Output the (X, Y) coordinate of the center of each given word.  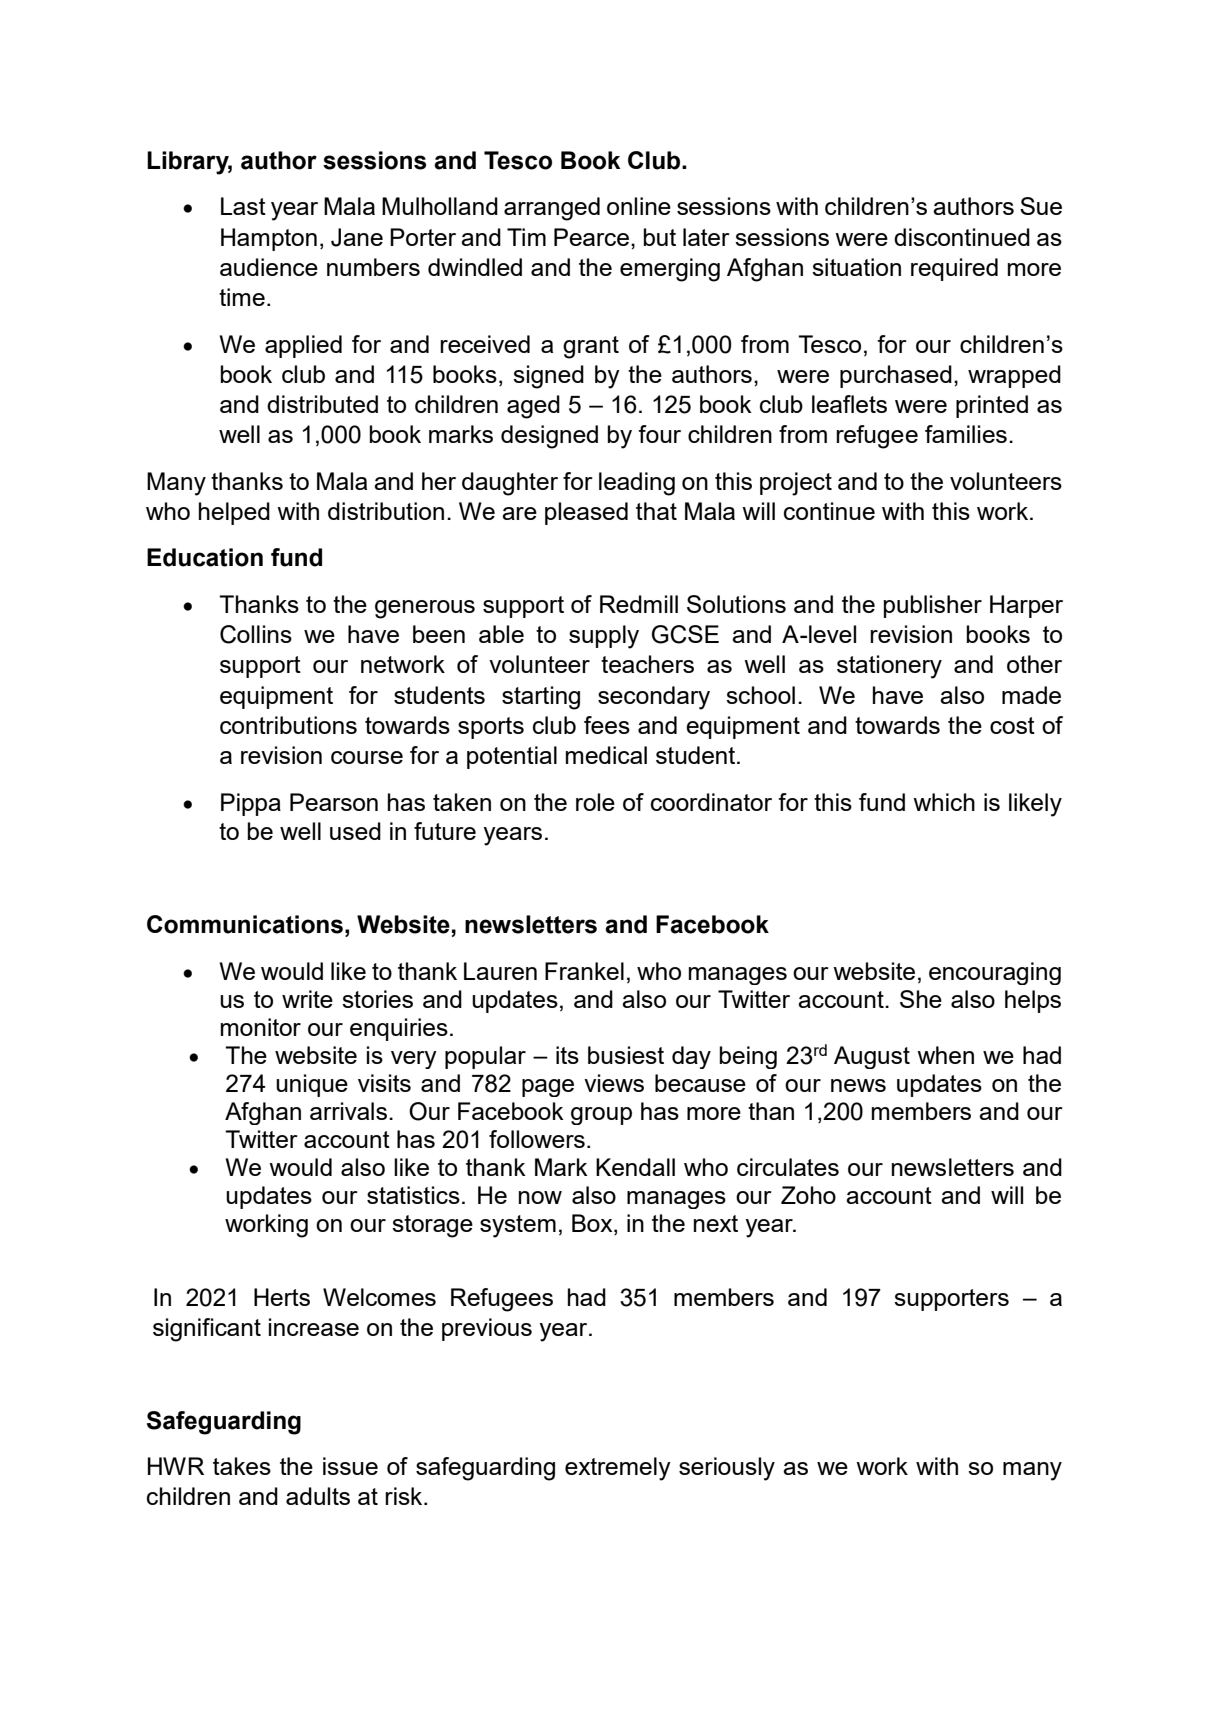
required (954, 269)
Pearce (591, 237)
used (355, 831)
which (944, 802)
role (595, 802)
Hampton (269, 239)
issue (350, 1466)
